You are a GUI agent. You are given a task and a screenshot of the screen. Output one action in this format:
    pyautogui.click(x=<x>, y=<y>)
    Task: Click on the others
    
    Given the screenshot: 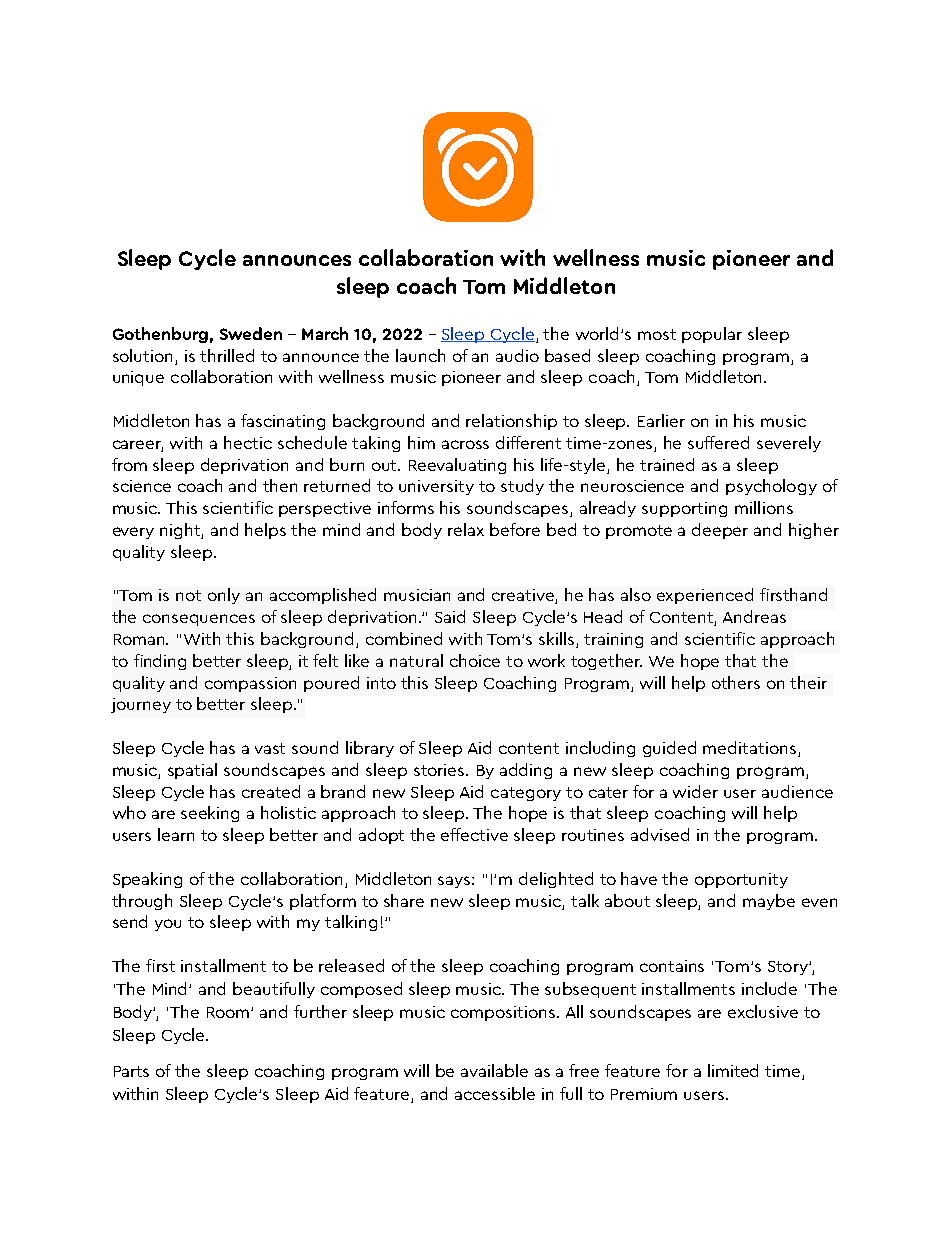 What is the action you would take?
    pyautogui.click(x=736, y=682)
